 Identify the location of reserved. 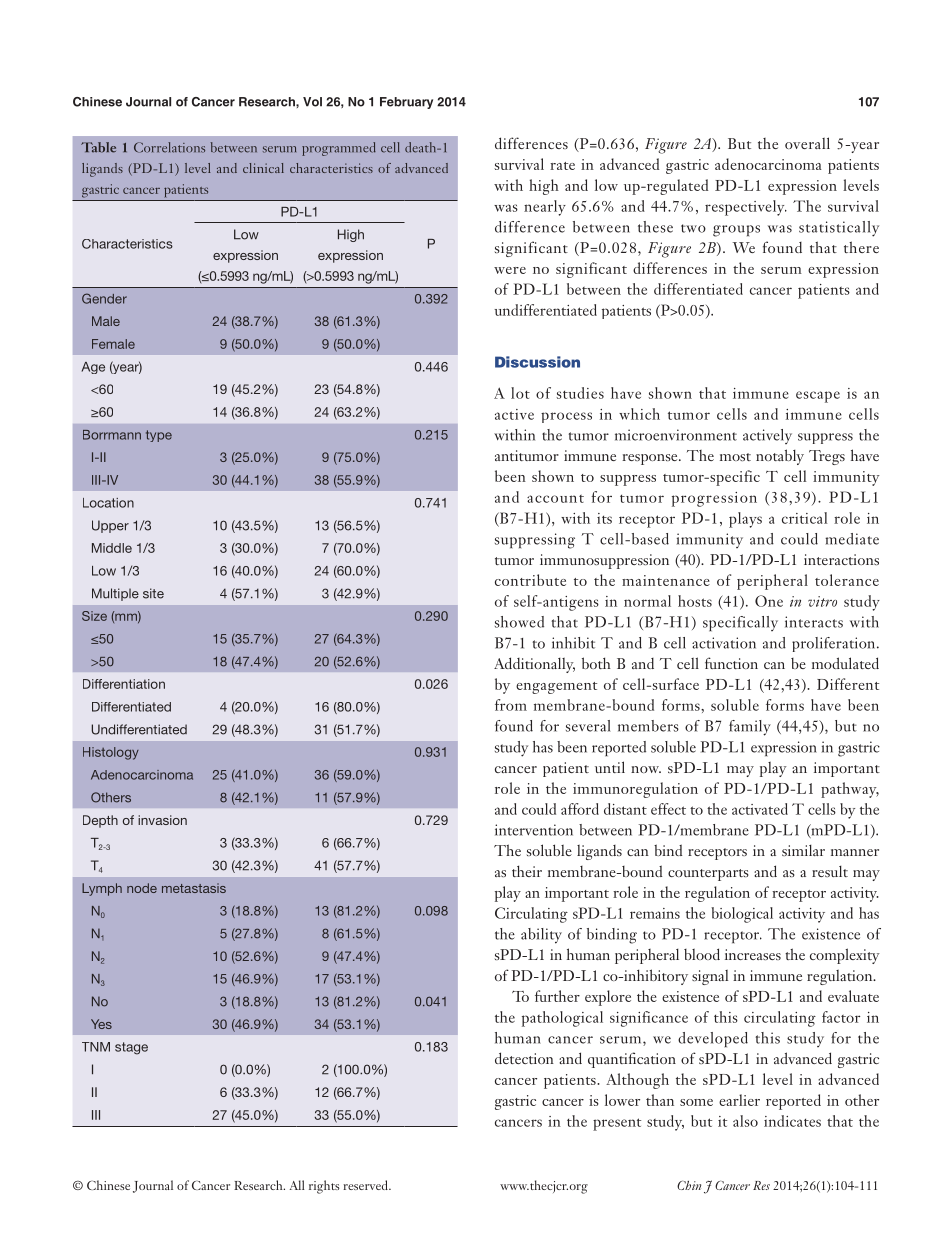
(366, 1185).
